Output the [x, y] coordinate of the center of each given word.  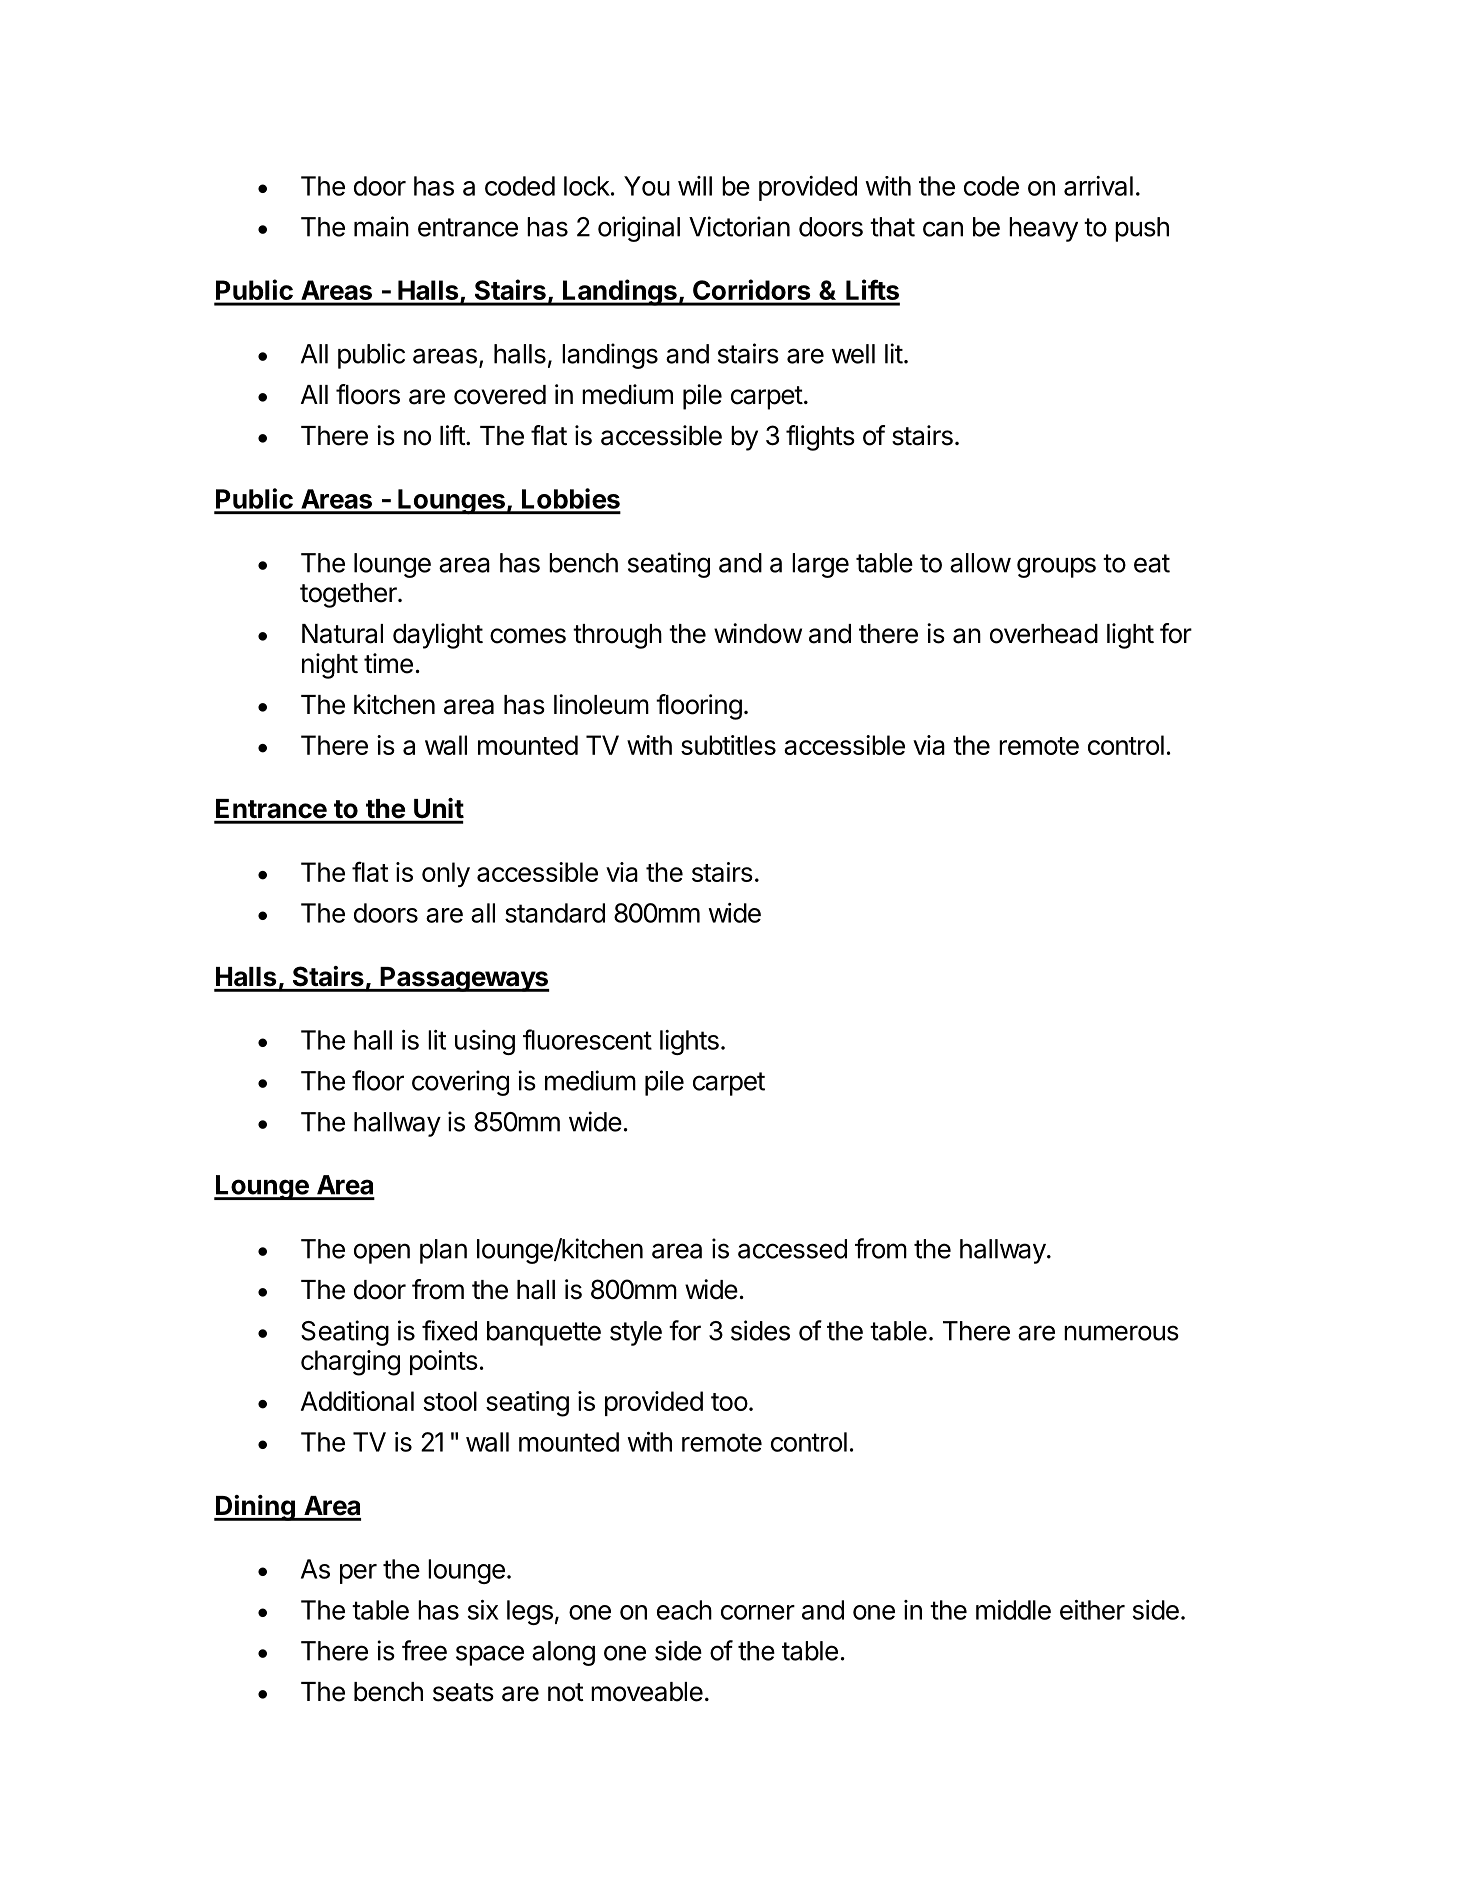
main [381, 226]
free [424, 1650]
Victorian [739, 226]
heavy [1043, 229]
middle [1013, 1610]
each [684, 1610]
